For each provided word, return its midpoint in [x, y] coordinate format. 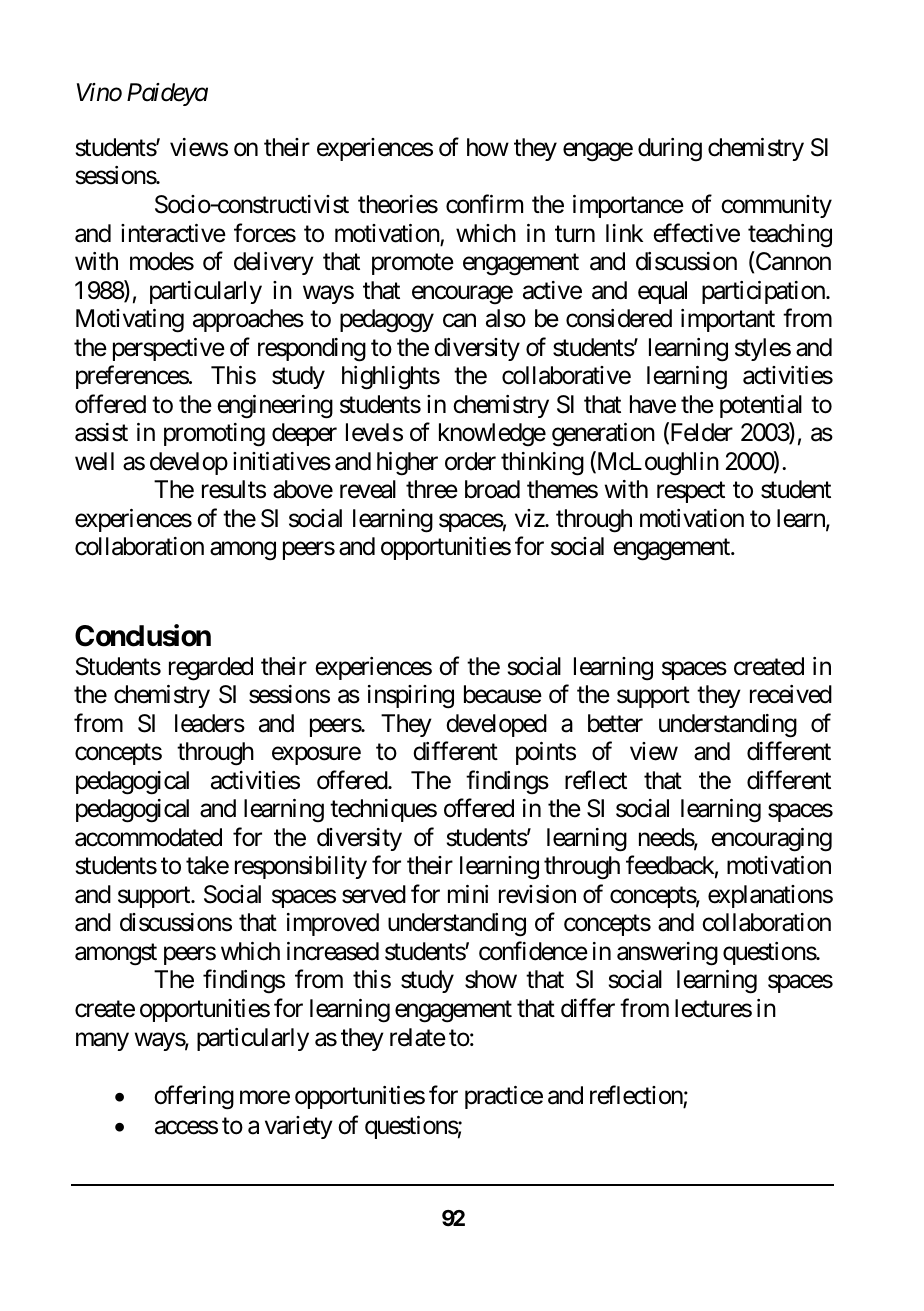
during [670, 150]
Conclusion [143, 635]
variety [299, 1127]
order [470, 461]
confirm [484, 204]
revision [537, 894]
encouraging [771, 840]
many [102, 1041]
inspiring [411, 697]
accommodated [148, 837]
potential [761, 406]
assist [101, 432]
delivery [274, 263]
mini [468, 894]
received [791, 694]
